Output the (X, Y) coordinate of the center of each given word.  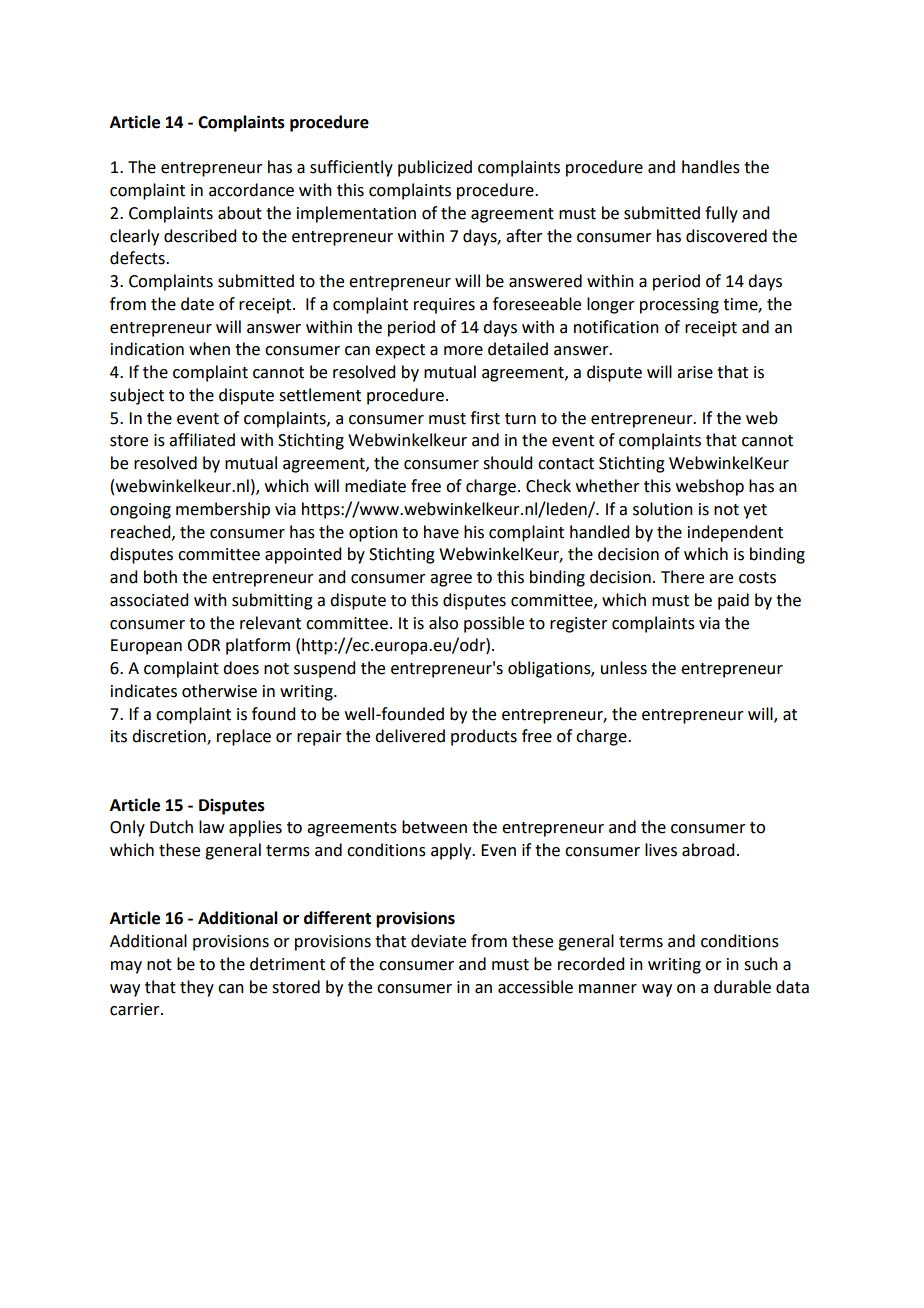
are (721, 579)
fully (721, 214)
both (160, 577)
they (197, 988)
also (443, 623)
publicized (435, 168)
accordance (251, 190)
